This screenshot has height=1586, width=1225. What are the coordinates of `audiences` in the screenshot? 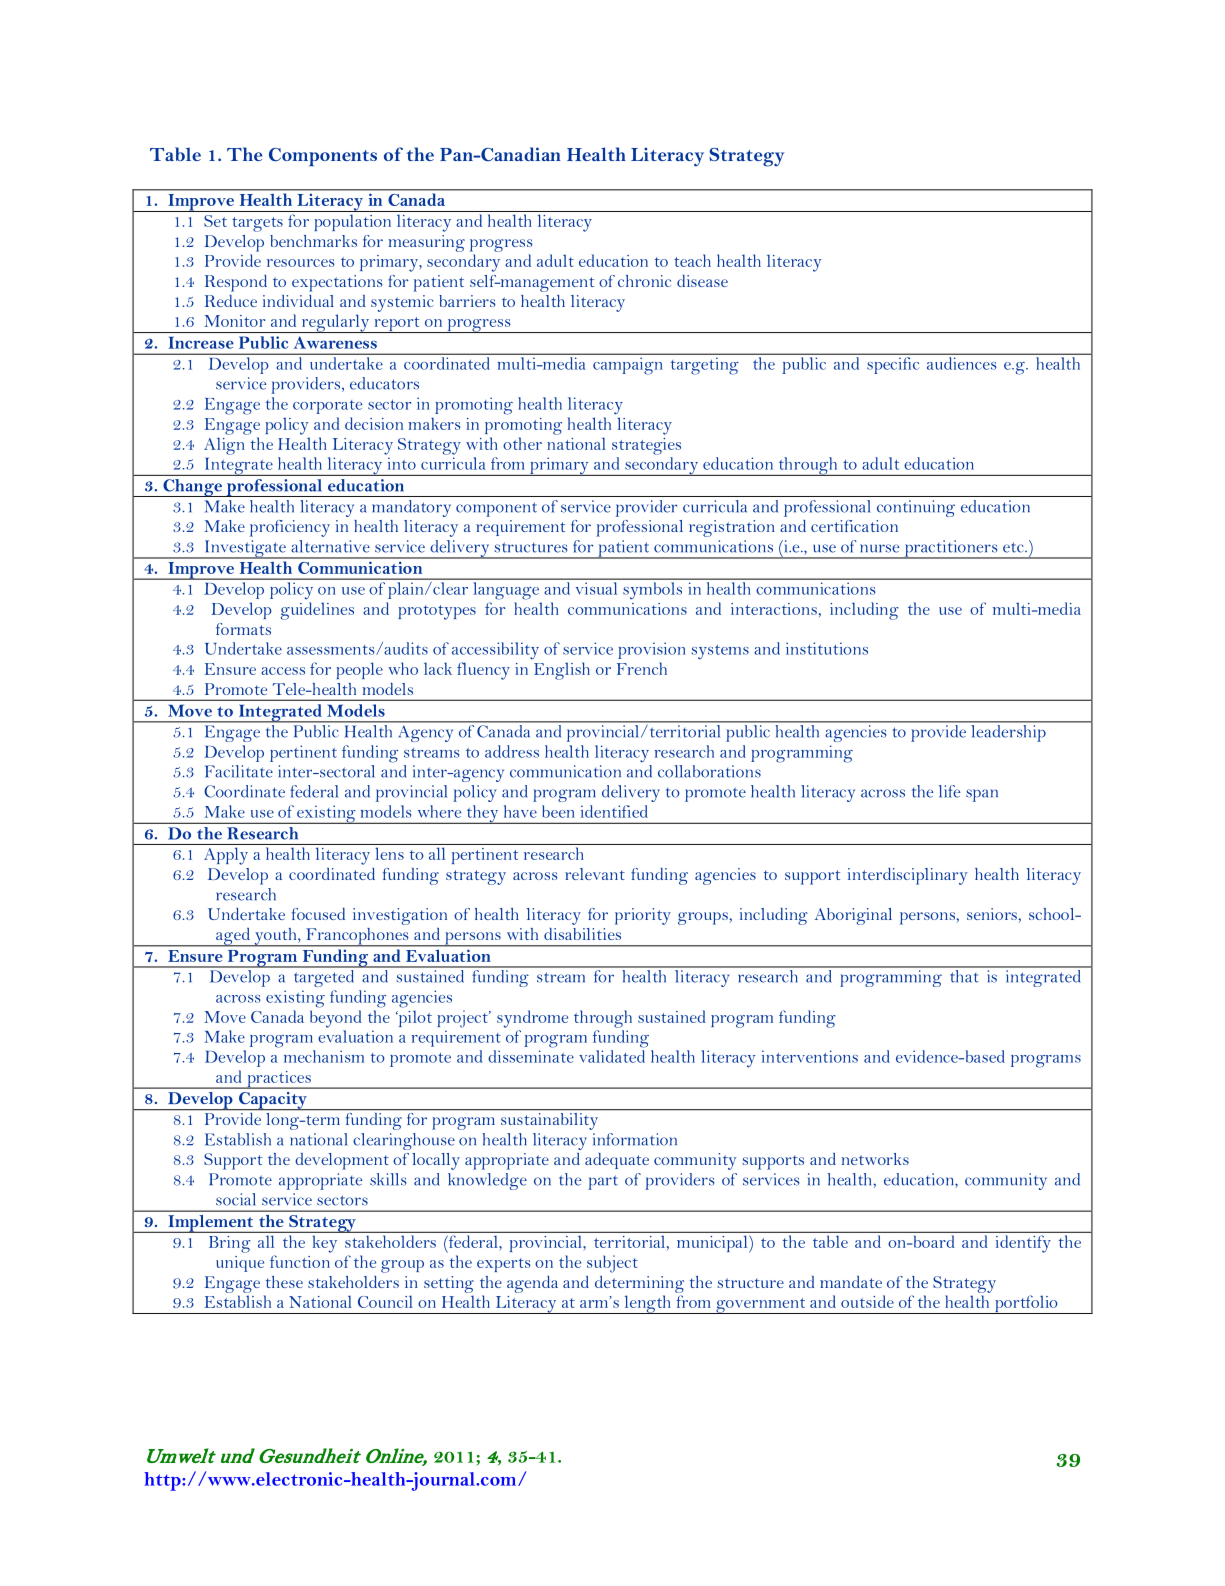 It's located at (961, 363).
